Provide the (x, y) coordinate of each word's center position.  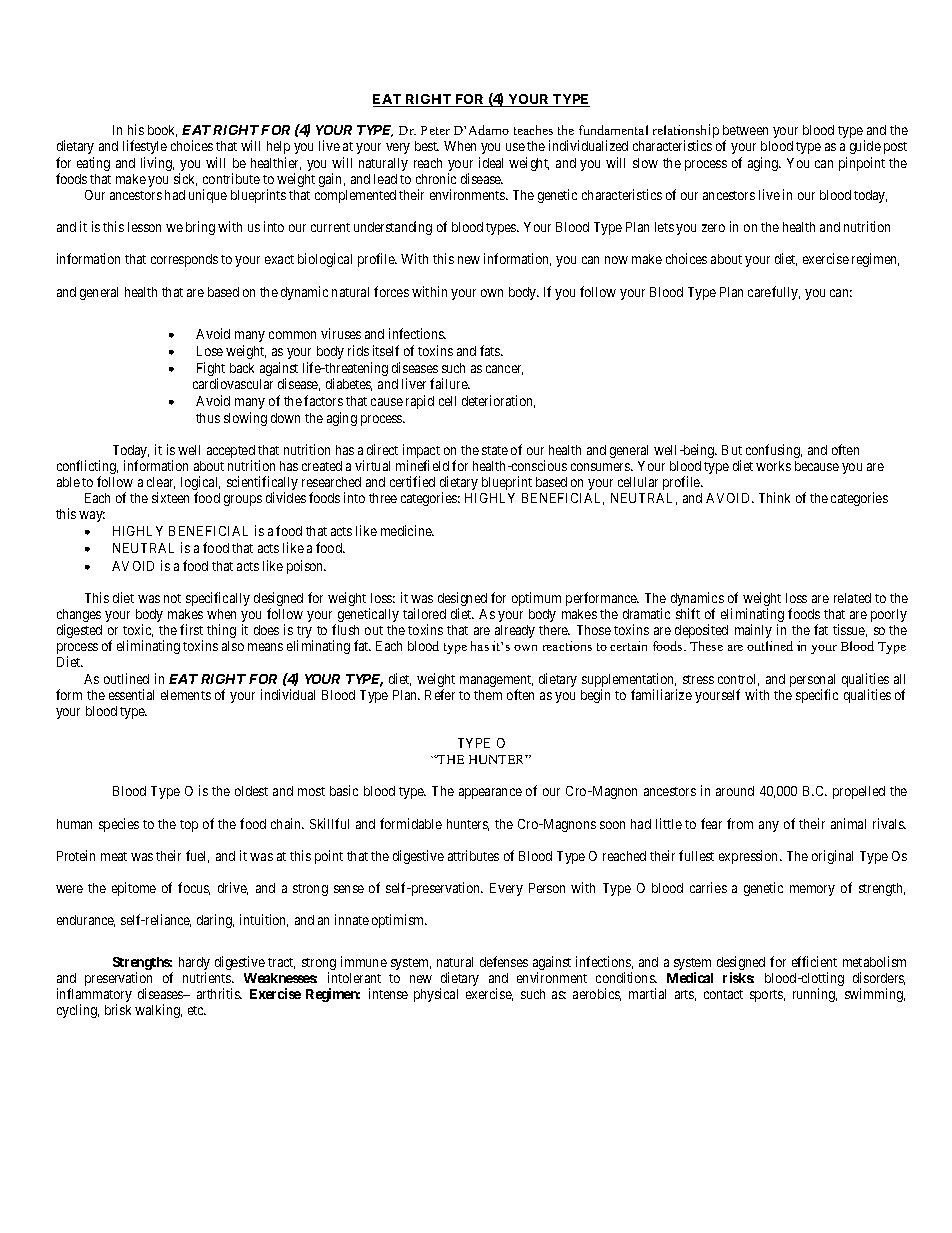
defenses (504, 961)
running (815, 995)
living (157, 164)
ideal (491, 162)
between (745, 130)
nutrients (208, 977)
